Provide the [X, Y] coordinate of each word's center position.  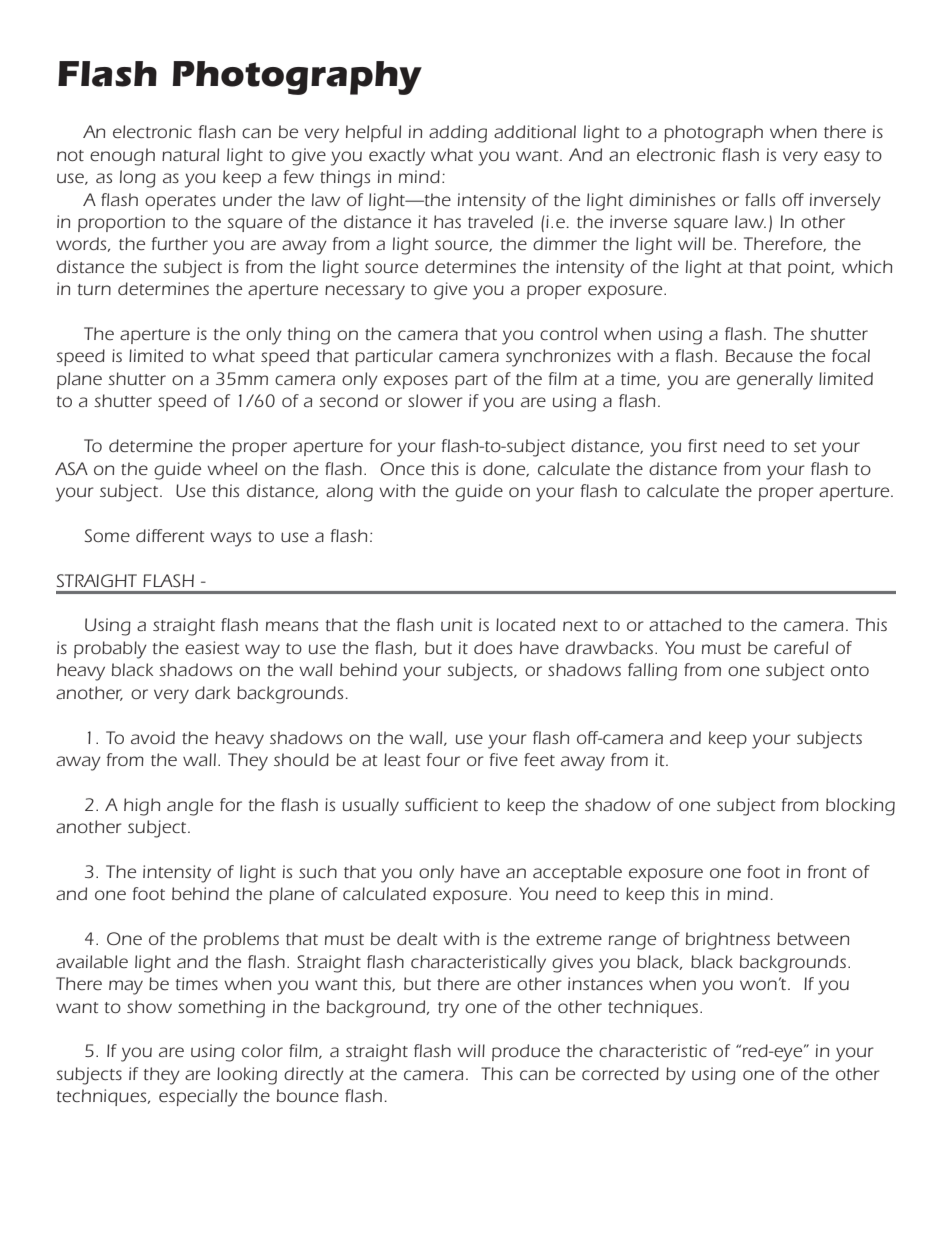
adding [458, 134]
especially [198, 1098]
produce [526, 1052]
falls [760, 199]
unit [457, 624]
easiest [212, 648]
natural [190, 154]
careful [801, 647]
